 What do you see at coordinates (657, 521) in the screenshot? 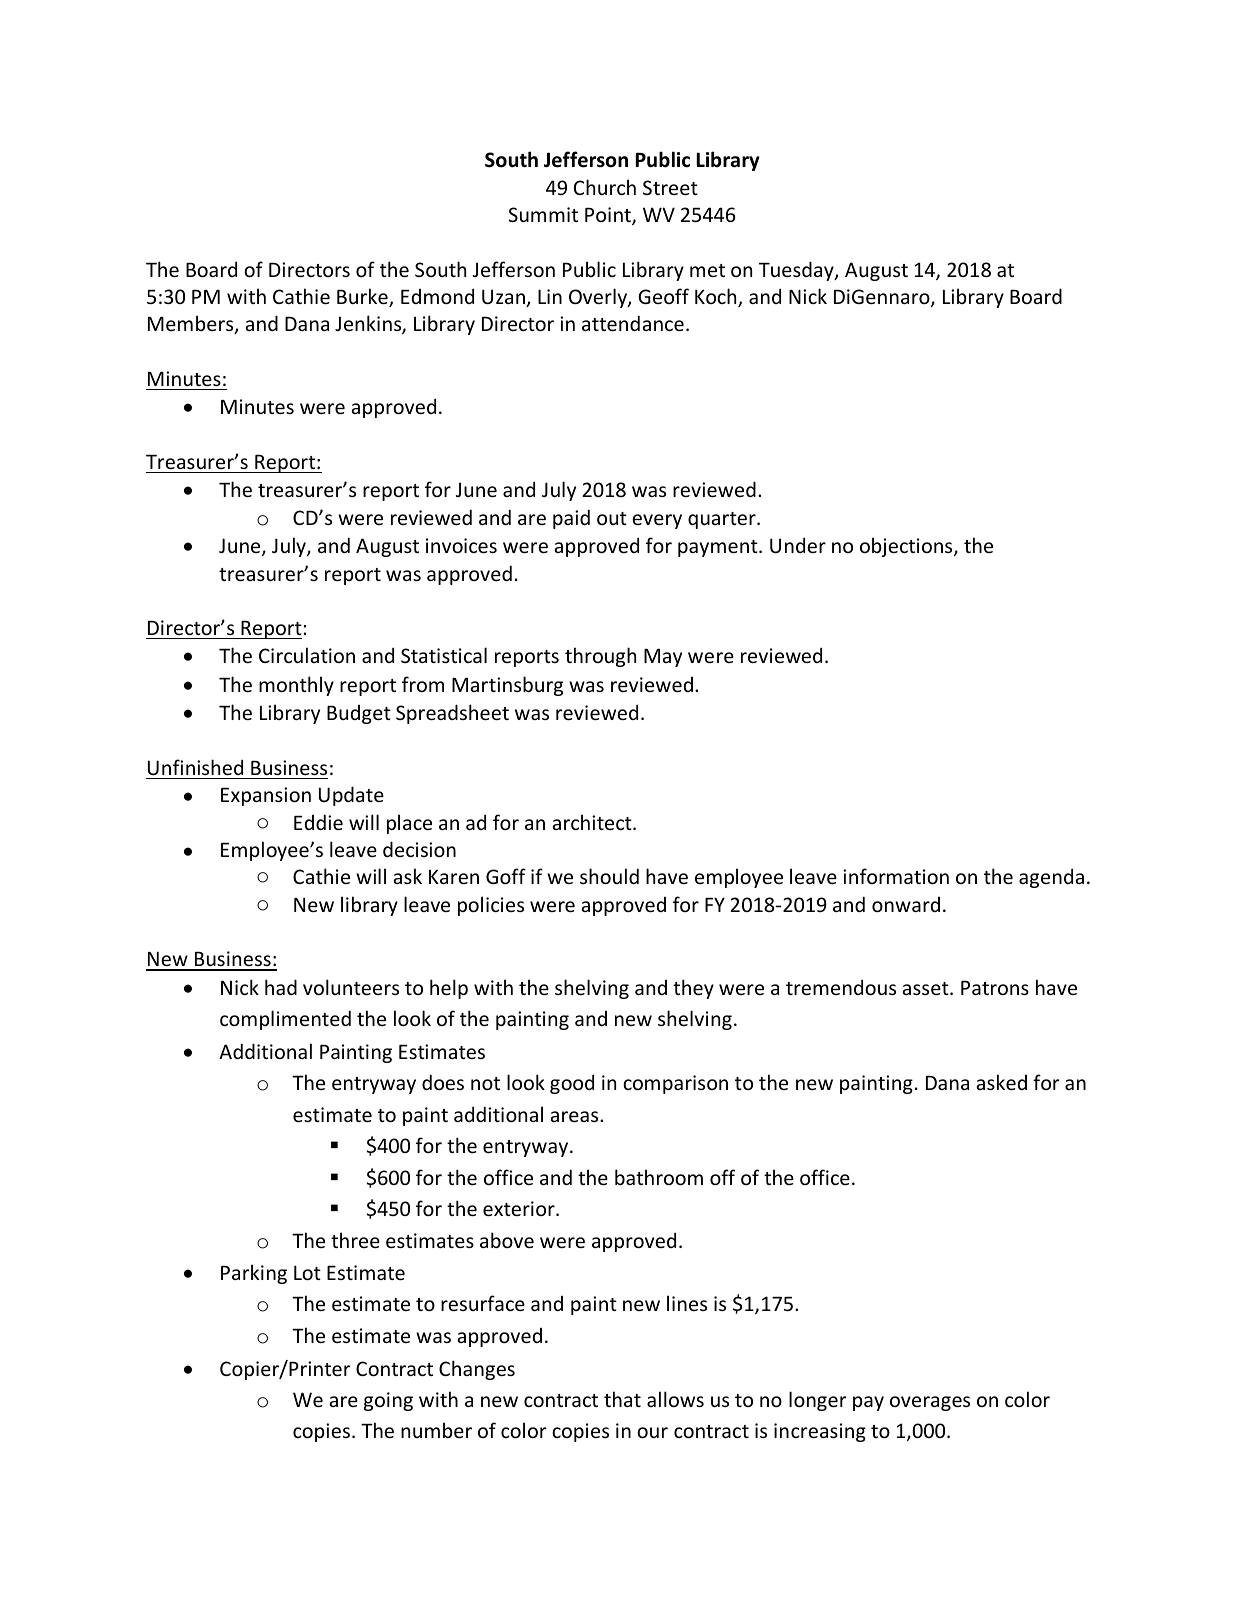
I see `every` at bounding box center [657, 521].
